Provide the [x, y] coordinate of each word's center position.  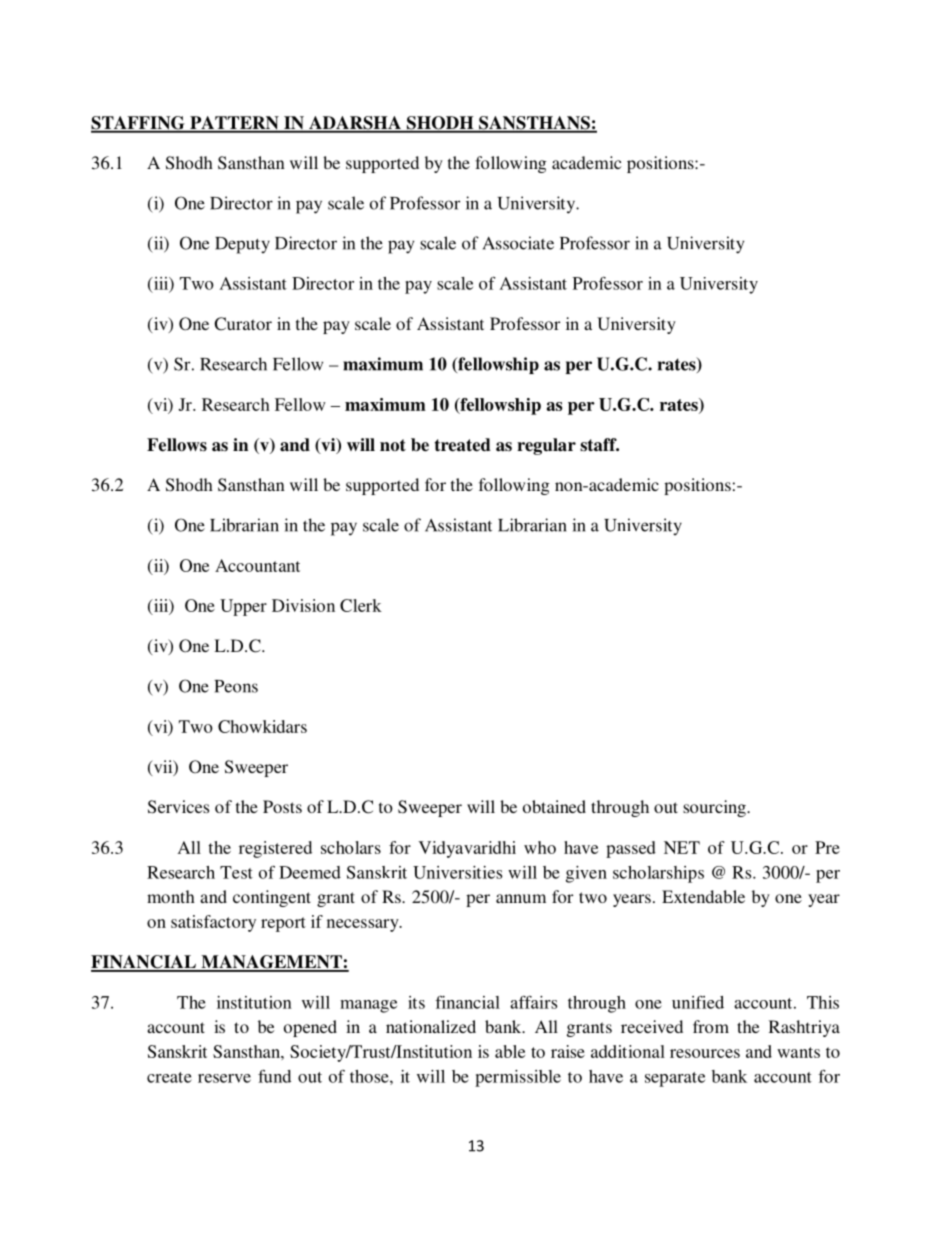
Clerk [361, 605]
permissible [518, 1078]
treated [463, 445]
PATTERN [234, 124]
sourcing [715, 808]
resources [705, 1053]
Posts [282, 806]
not [393, 445]
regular [546, 446]
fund [274, 1076]
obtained [554, 806]
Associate [518, 243]
